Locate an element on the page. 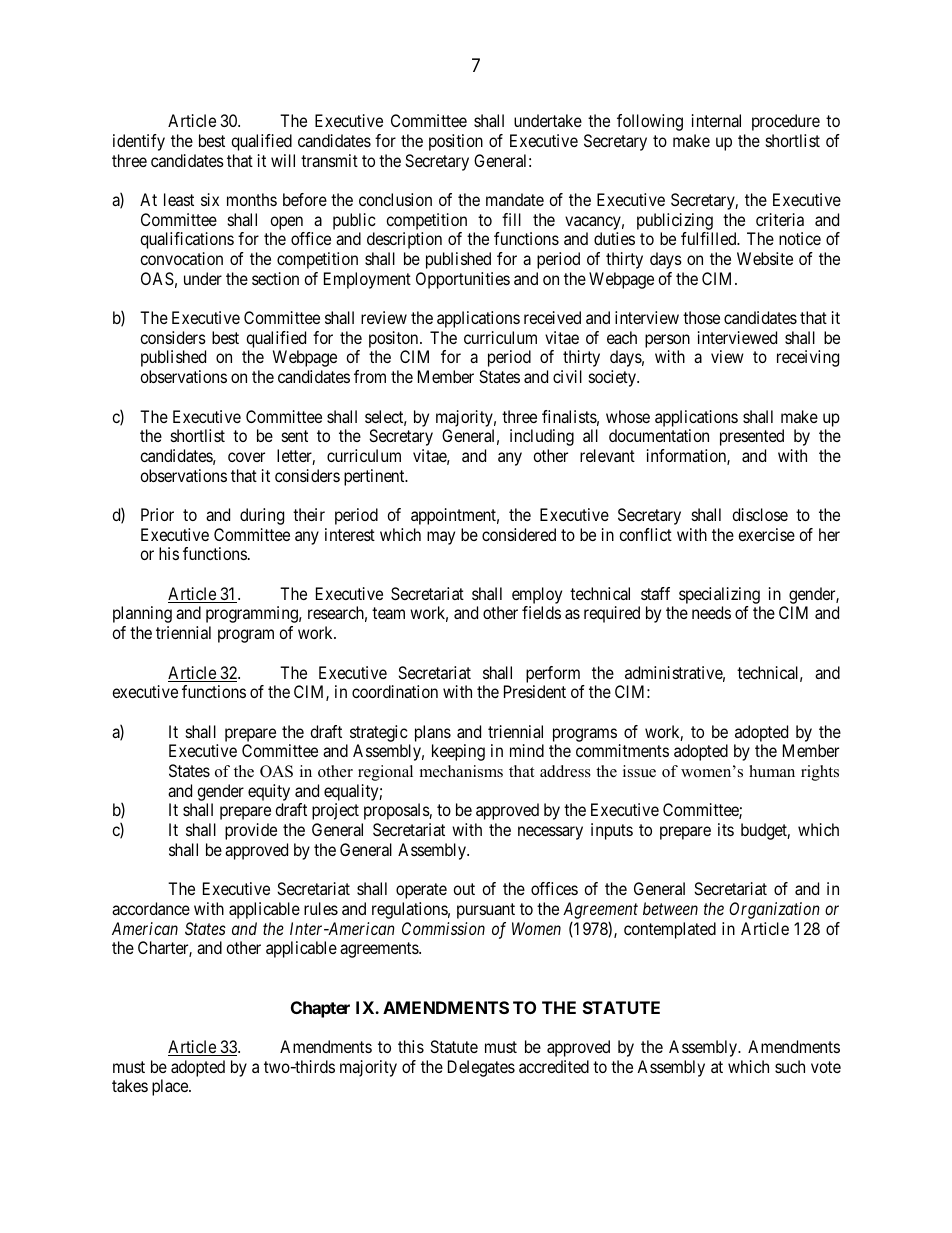  position is located at coordinates (456, 142).
